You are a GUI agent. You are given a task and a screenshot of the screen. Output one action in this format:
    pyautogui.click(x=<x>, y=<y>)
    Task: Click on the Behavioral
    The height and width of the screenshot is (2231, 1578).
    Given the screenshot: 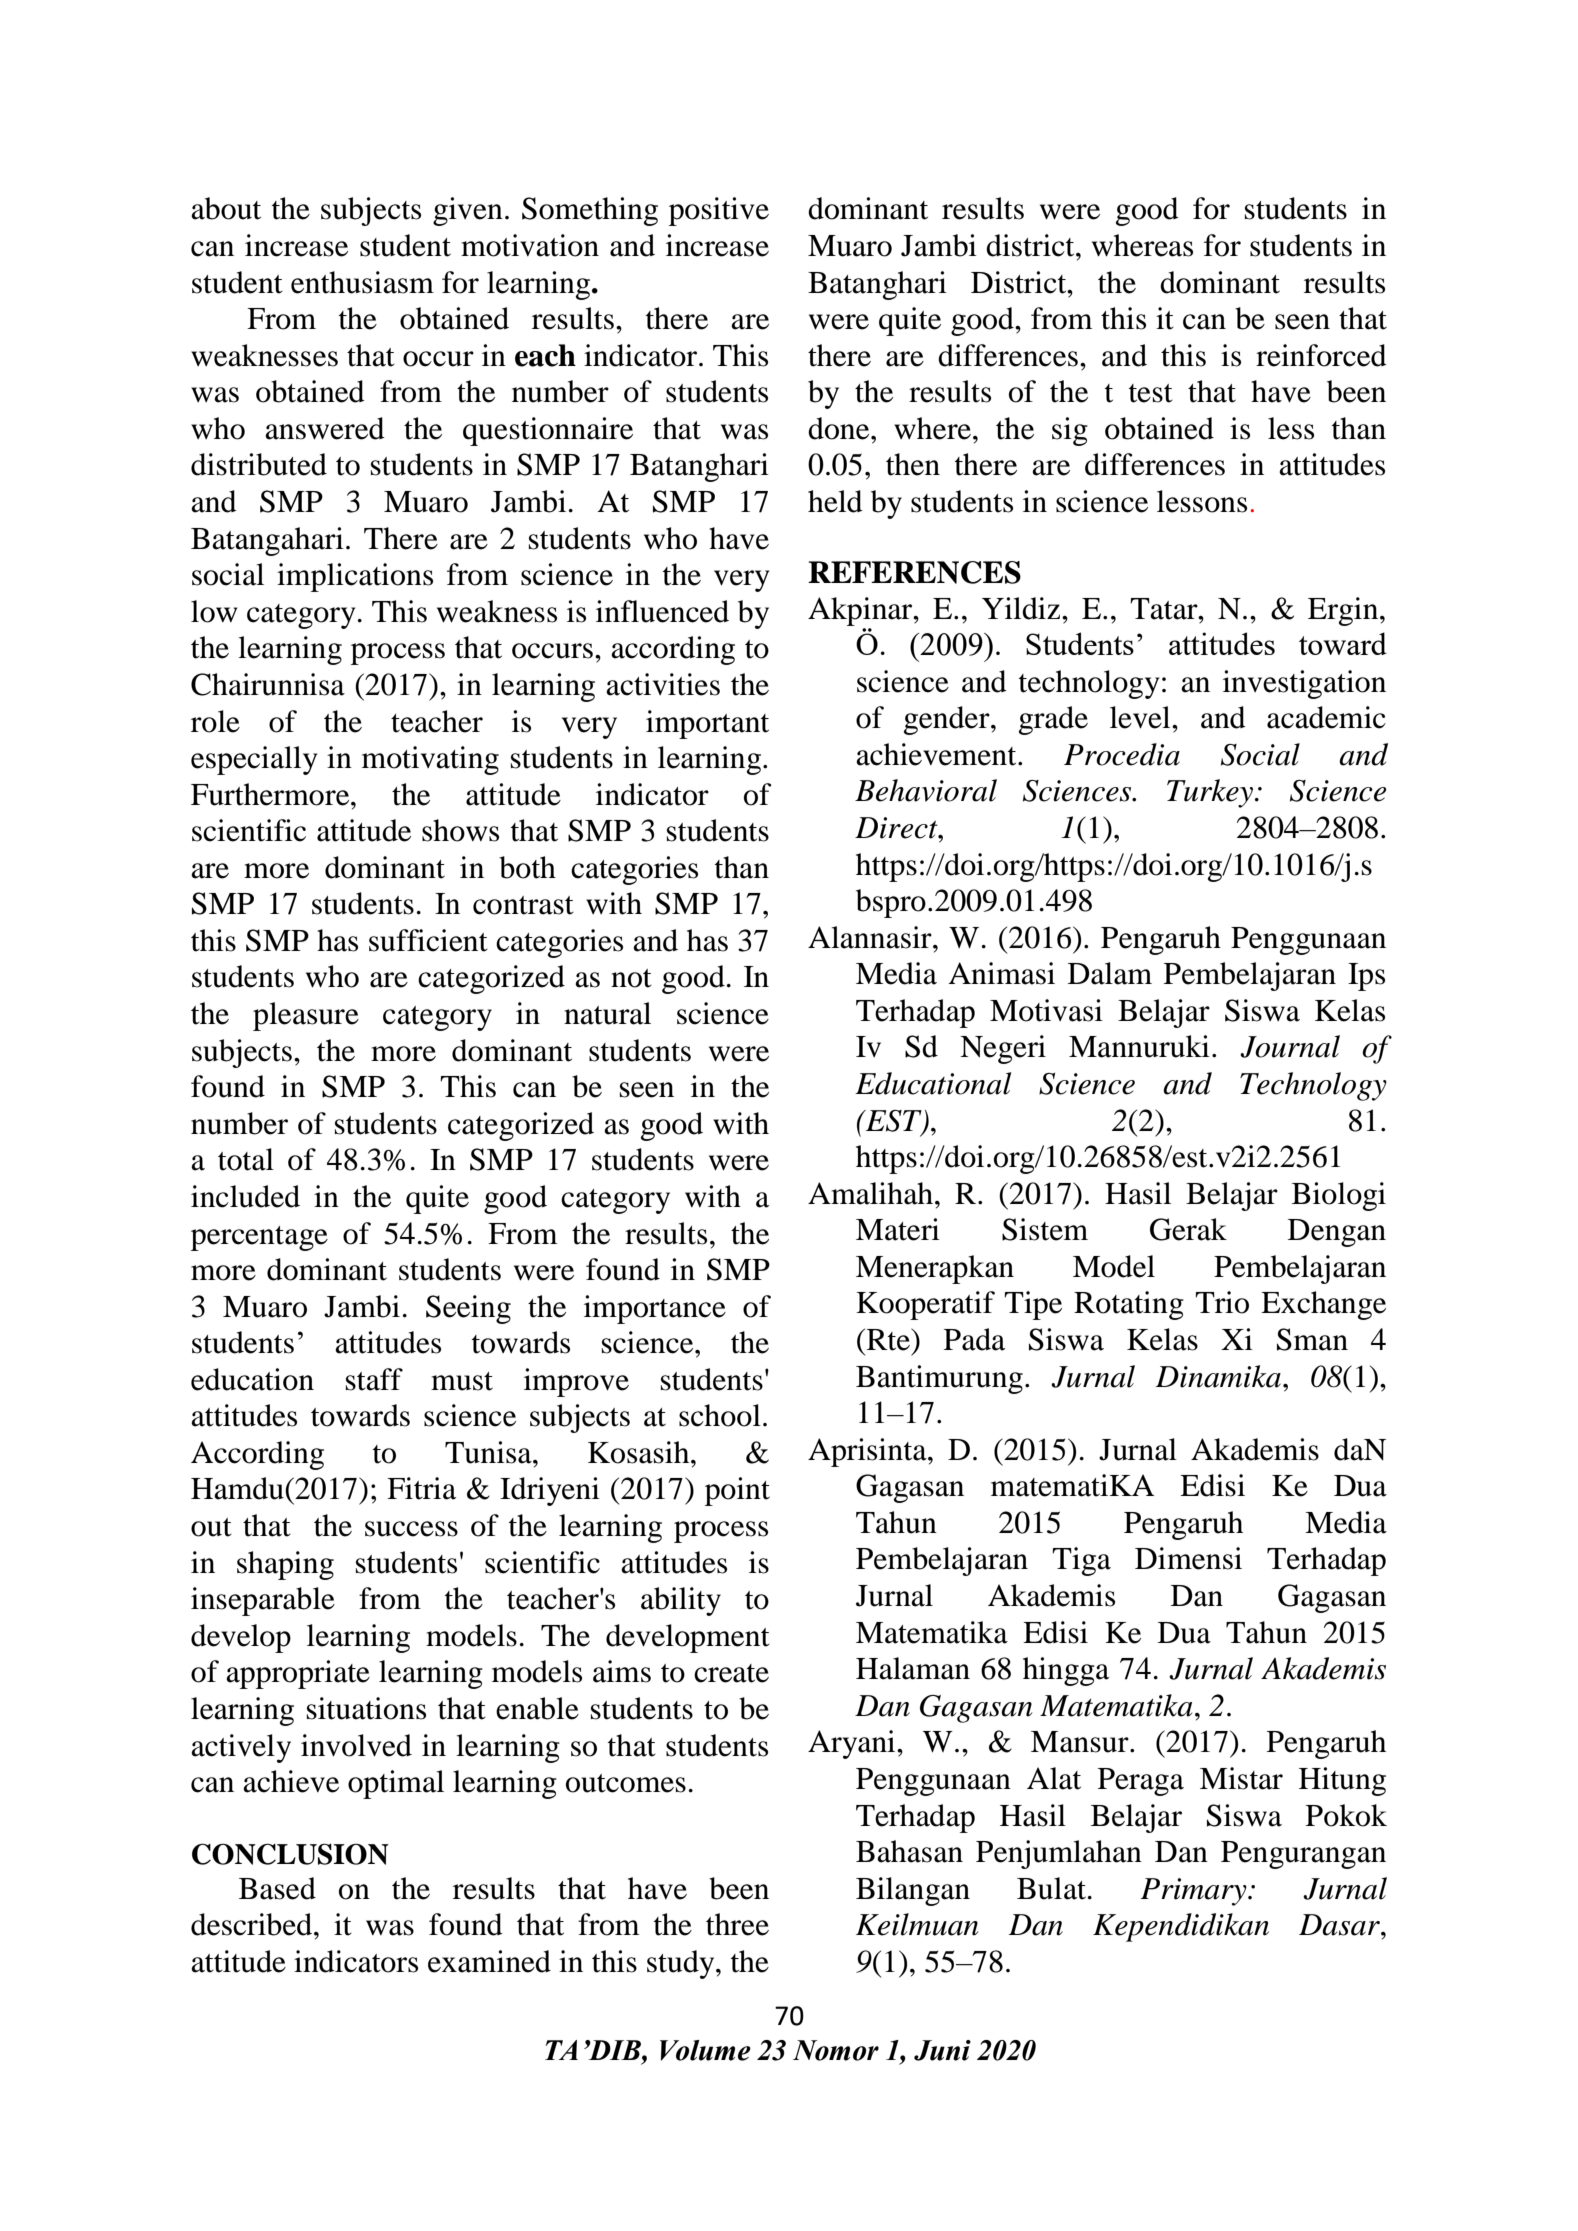 What is the action you would take?
    pyautogui.click(x=926, y=790)
